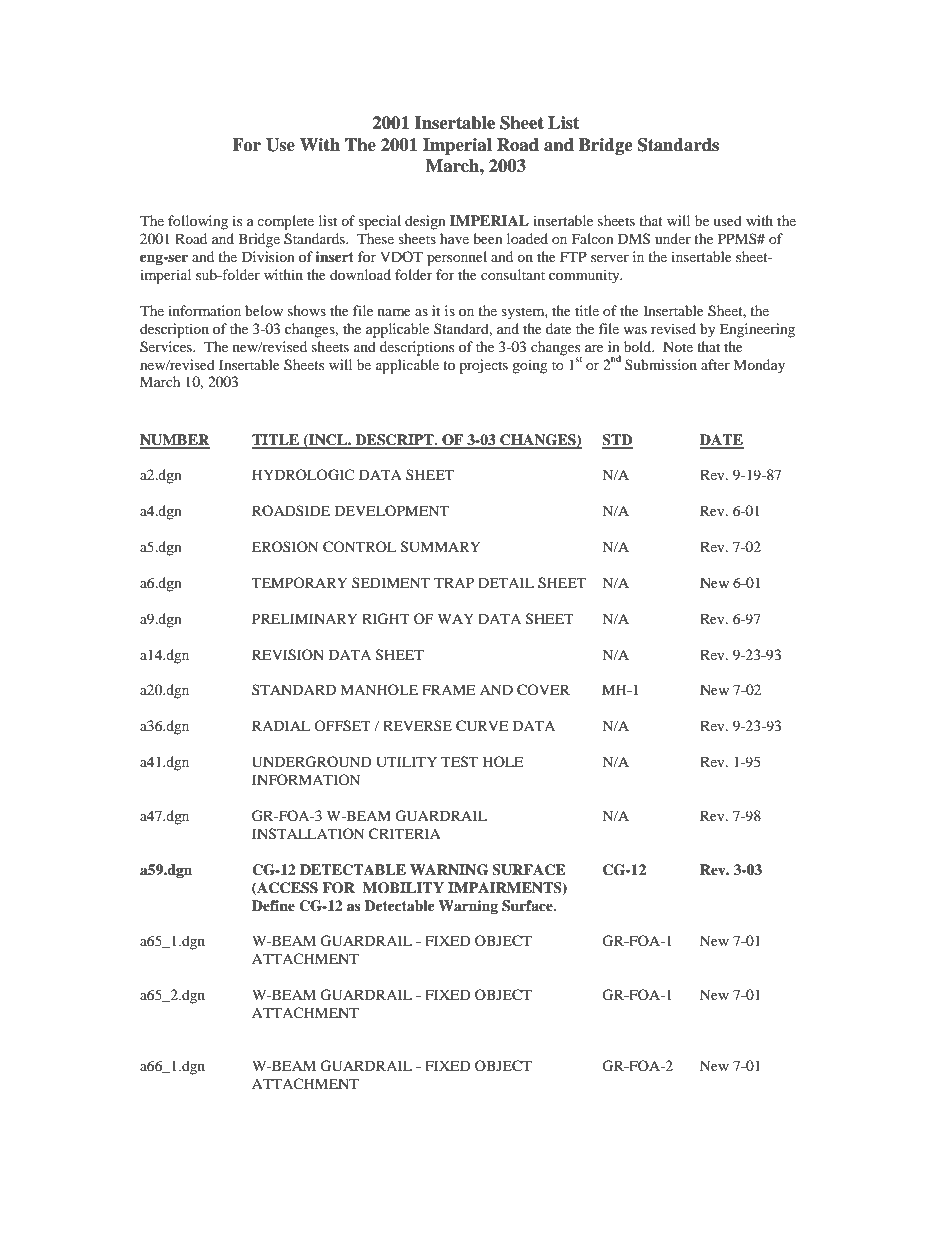 The height and width of the document is (1233, 952). What do you see at coordinates (454, 238) in the document?
I see `have` at bounding box center [454, 238].
